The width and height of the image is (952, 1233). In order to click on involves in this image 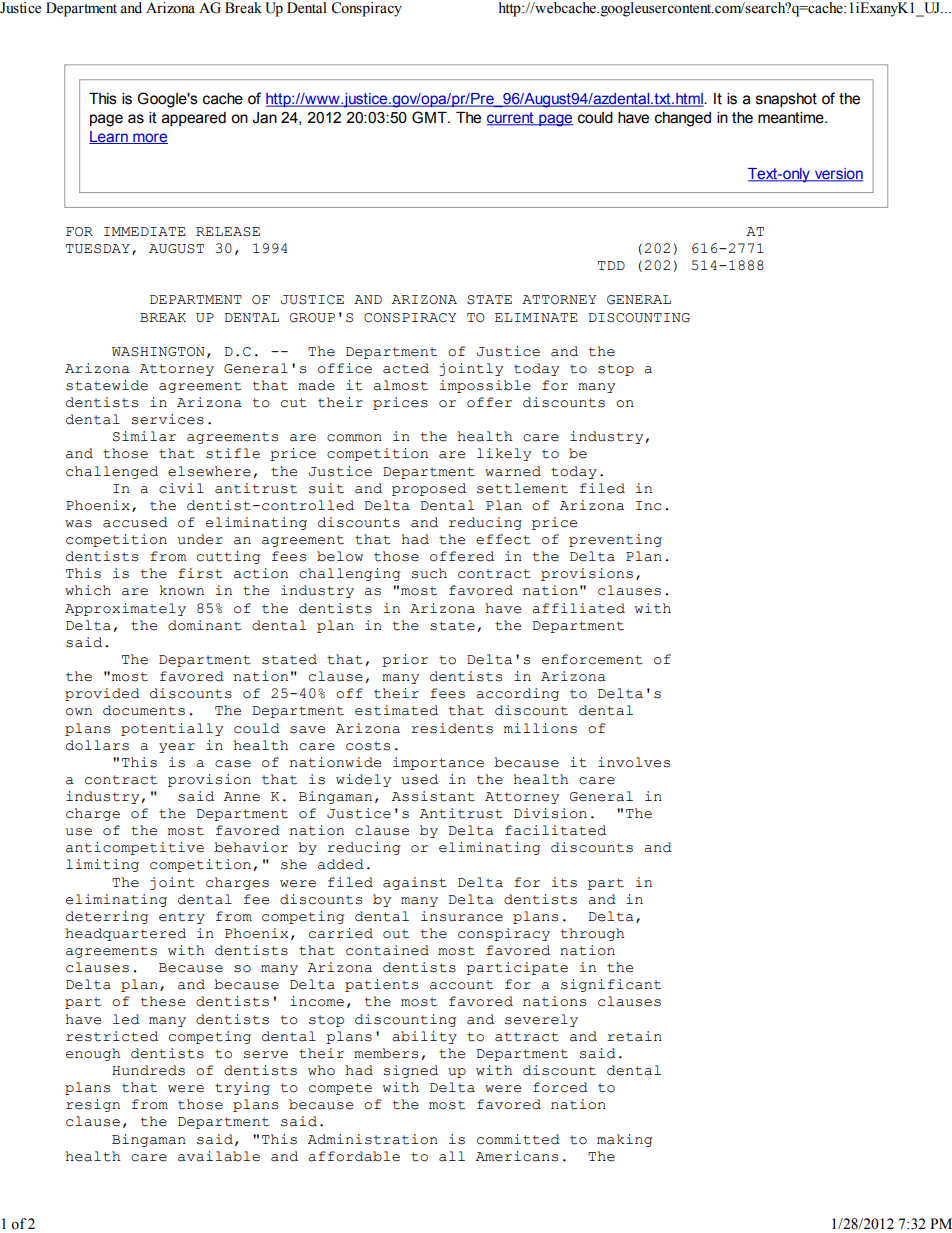, I will do `click(634, 762)`.
